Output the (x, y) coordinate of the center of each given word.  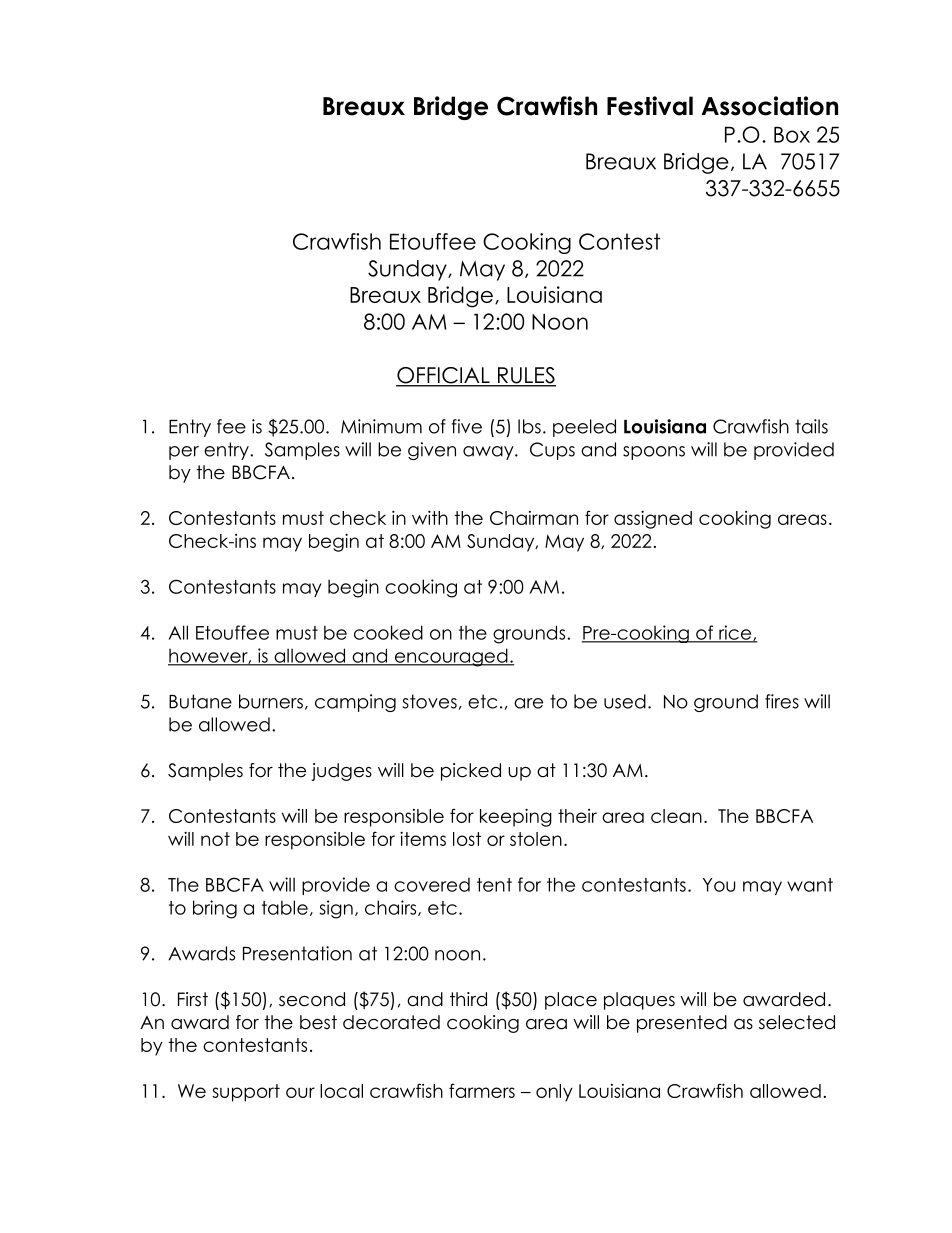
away (489, 453)
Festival (650, 106)
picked (471, 772)
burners (271, 701)
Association (769, 106)
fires (782, 701)
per (184, 453)
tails (811, 426)
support (246, 1093)
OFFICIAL (444, 376)
